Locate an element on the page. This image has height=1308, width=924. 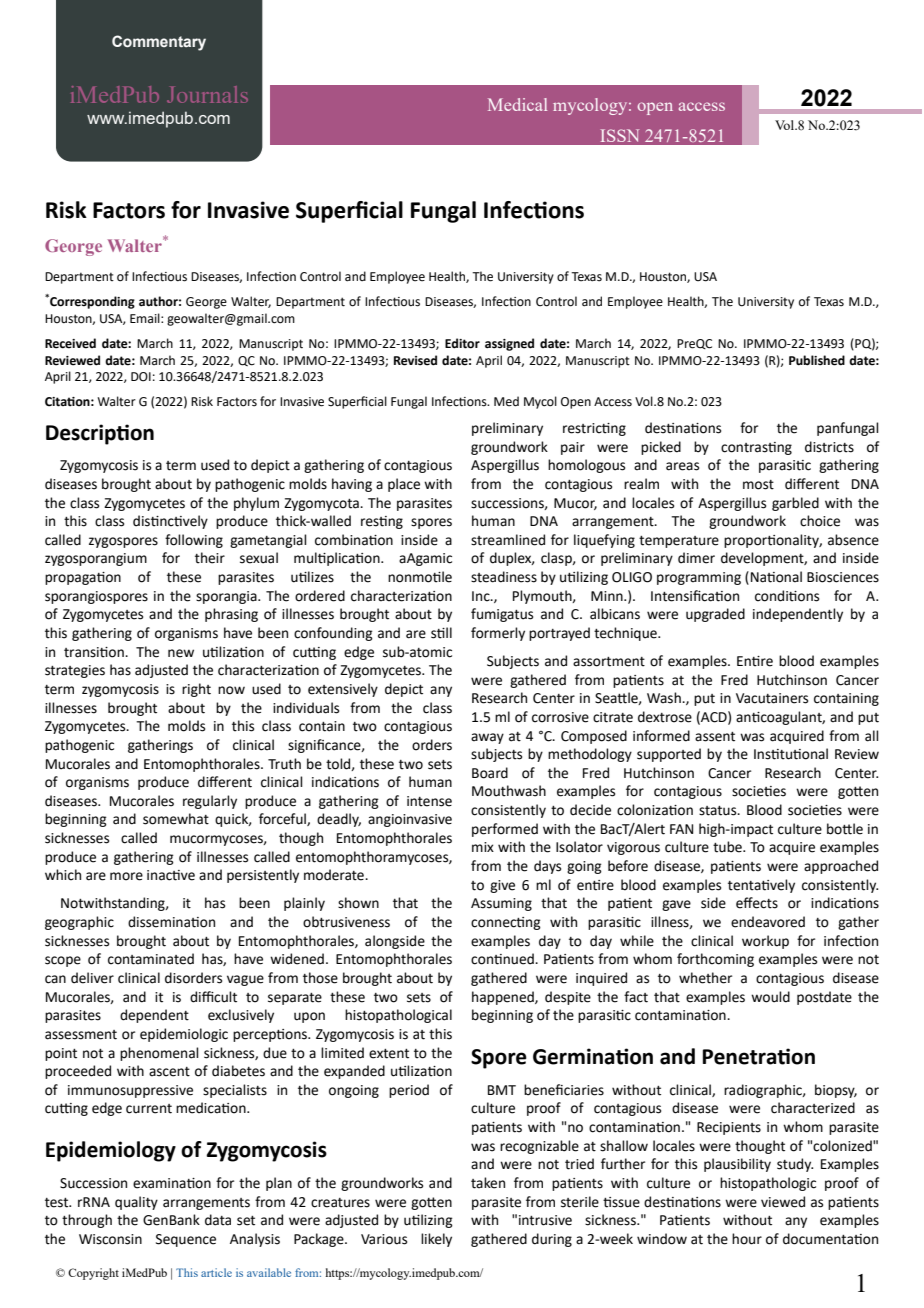
mix is located at coordinates (483, 847).
